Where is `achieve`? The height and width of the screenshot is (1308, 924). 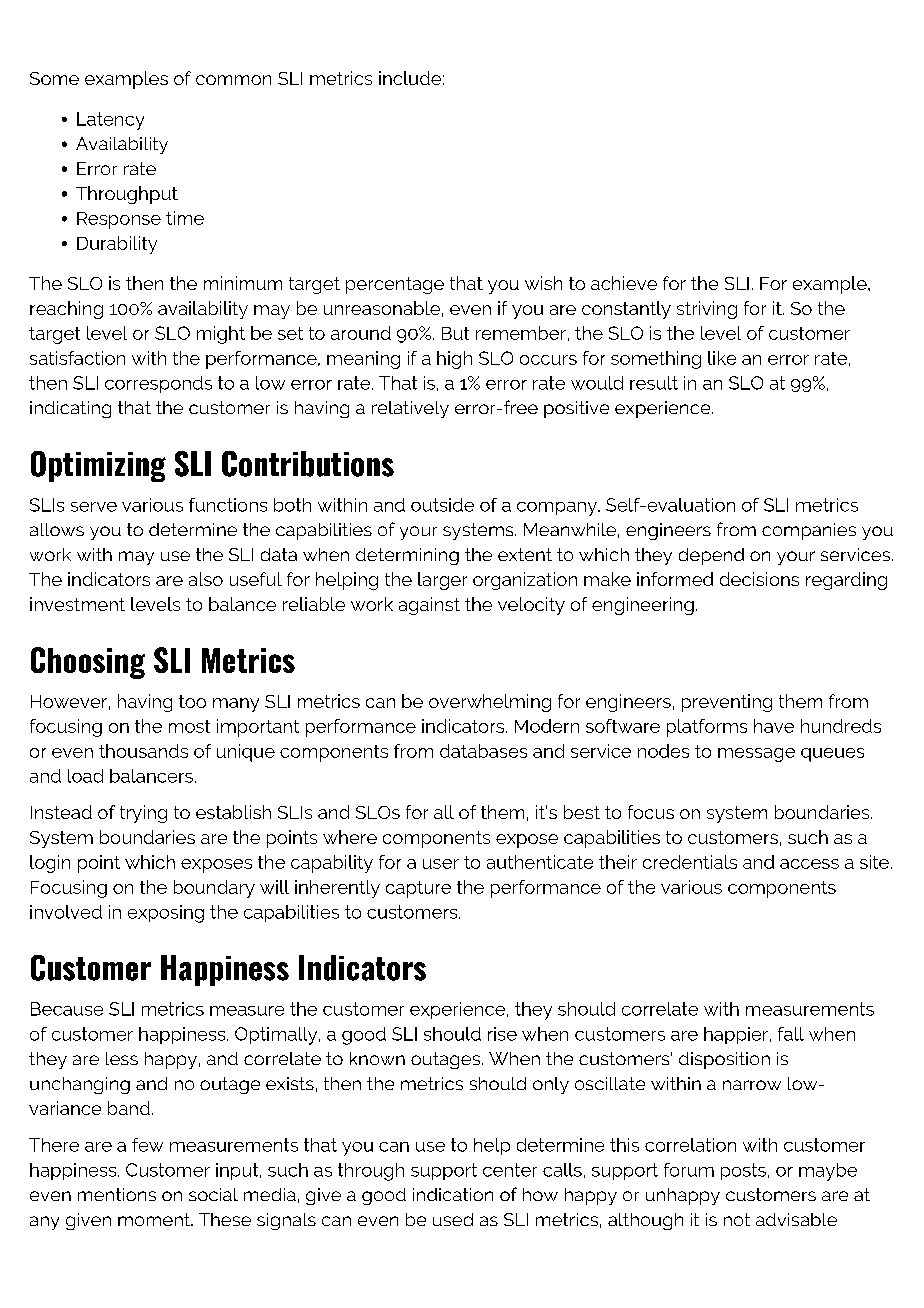
achieve is located at coordinates (624, 283).
